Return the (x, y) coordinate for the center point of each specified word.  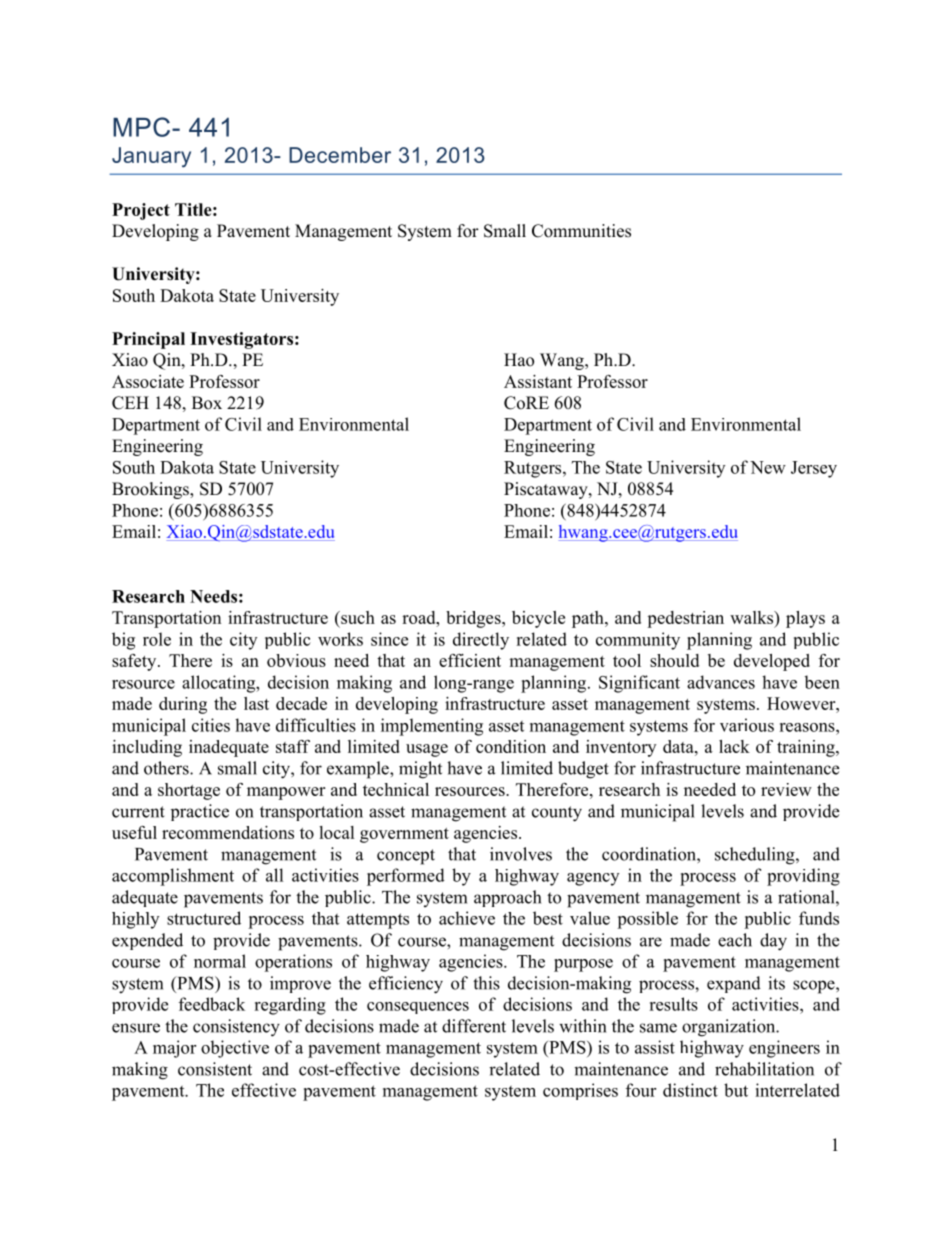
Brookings (151, 490)
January (151, 157)
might (420, 770)
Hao (519, 360)
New (768, 467)
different (474, 1026)
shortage (189, 791)
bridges (474, 619)
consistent (215, 1069)
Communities (581, 231)
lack (734, 746)
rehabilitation (764, 1069)
